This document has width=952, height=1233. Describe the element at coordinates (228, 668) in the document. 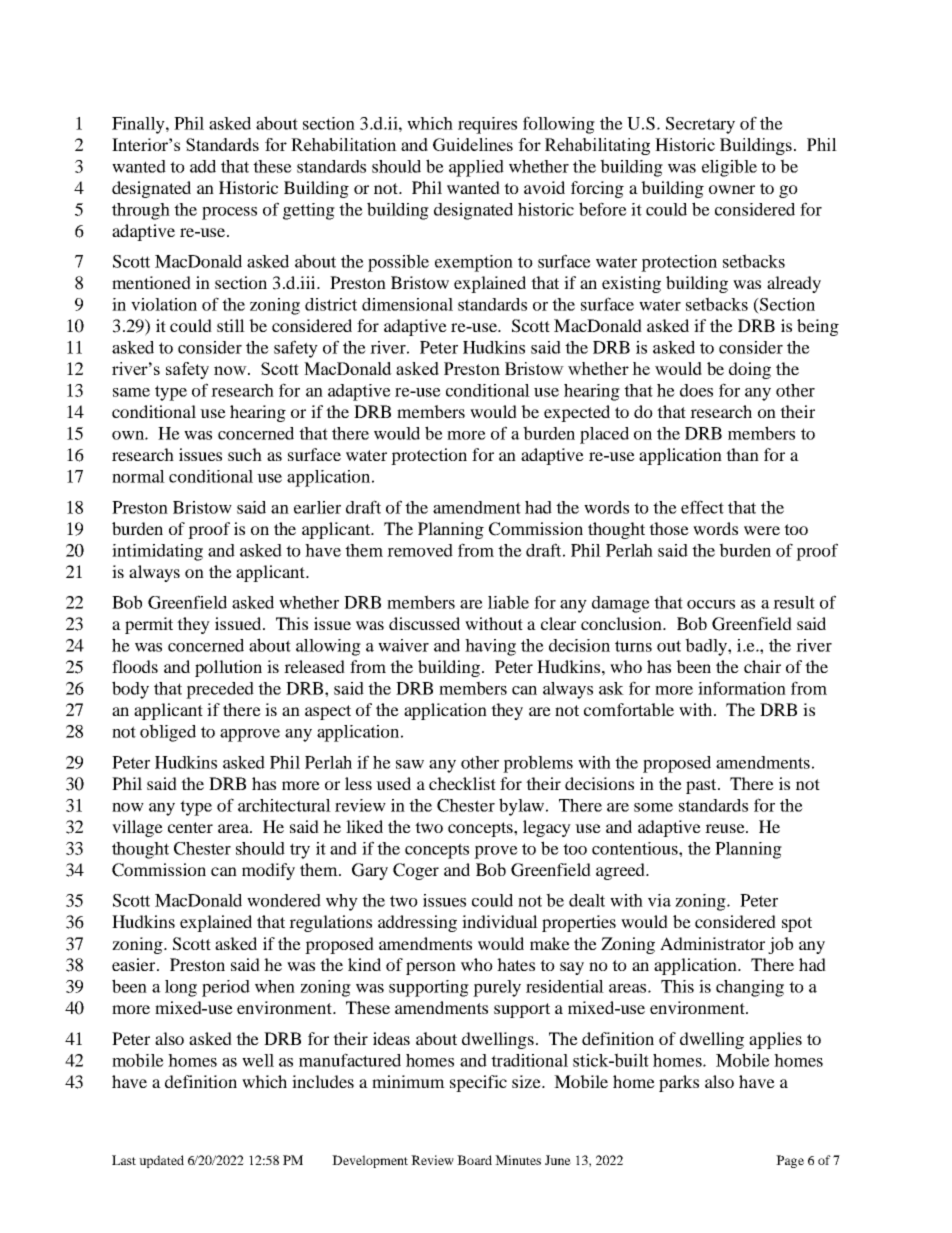

I see `pollution` at that location.
